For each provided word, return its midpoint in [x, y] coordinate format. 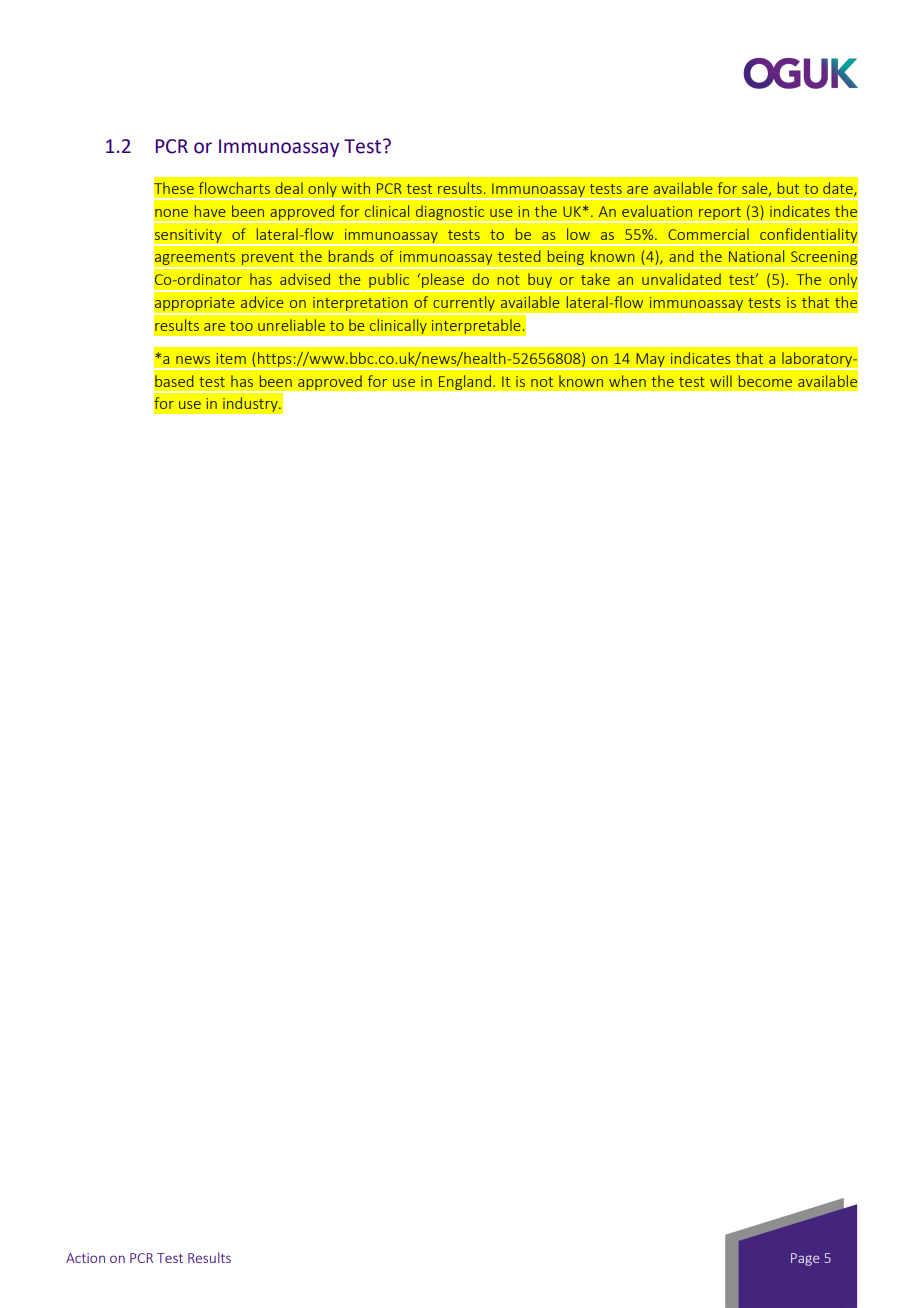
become [765, 381]
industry [251, 404]
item [231, 358]
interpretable [477, 326]
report [720, 214]
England [465, 382]
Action [85, 1258]
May [650, 361]
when [627, 381]
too [241, 326]
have [210, 211]
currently [464, 305]
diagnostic [450, 213]
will [721, 381]
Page [805, 1259]
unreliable [291, 325]
